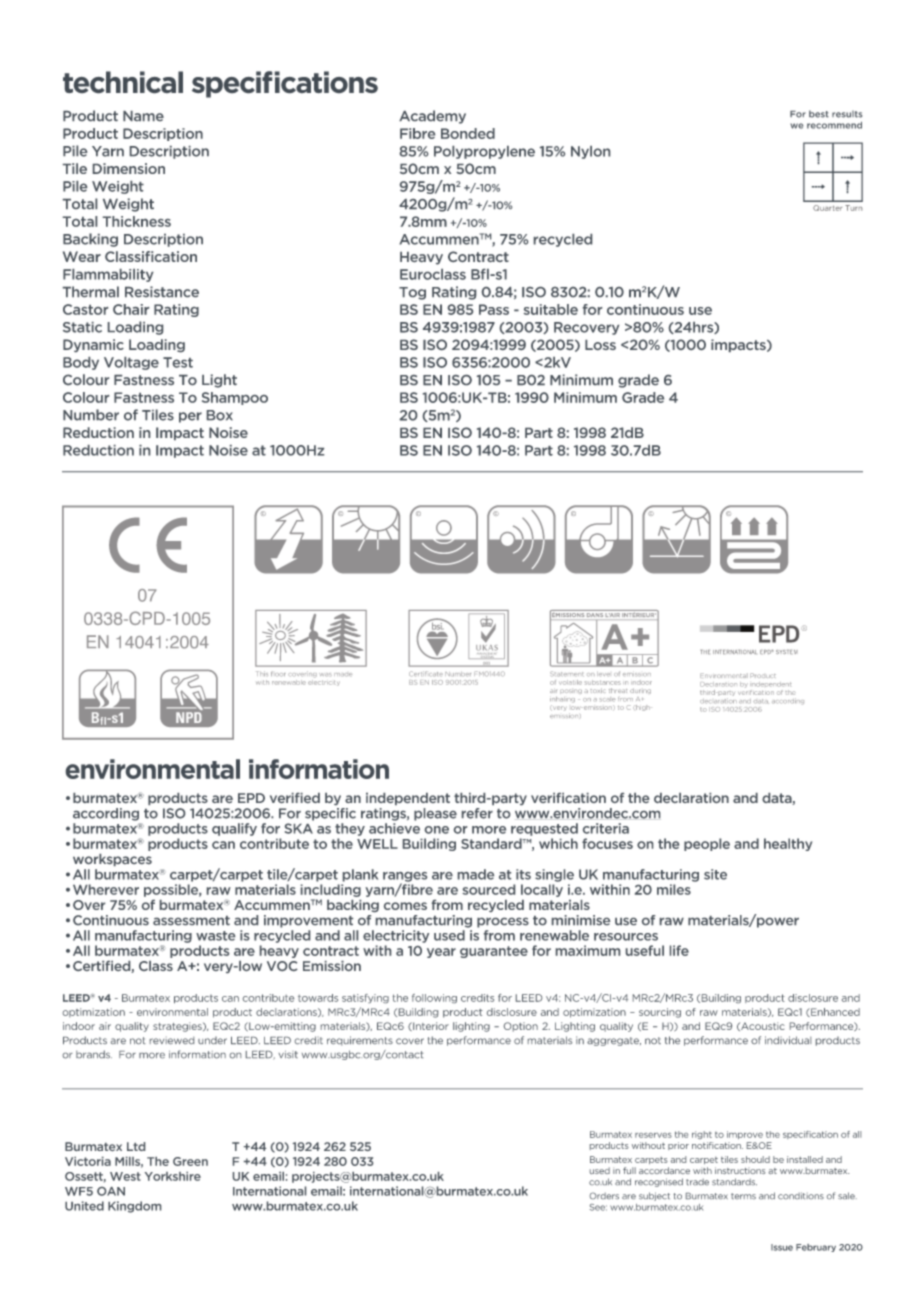 Image resolution: width=924 pixels, height=1308 pixels. Describe the element at coordinates (819, 114) in the screenshot. I see `best` at that location.
